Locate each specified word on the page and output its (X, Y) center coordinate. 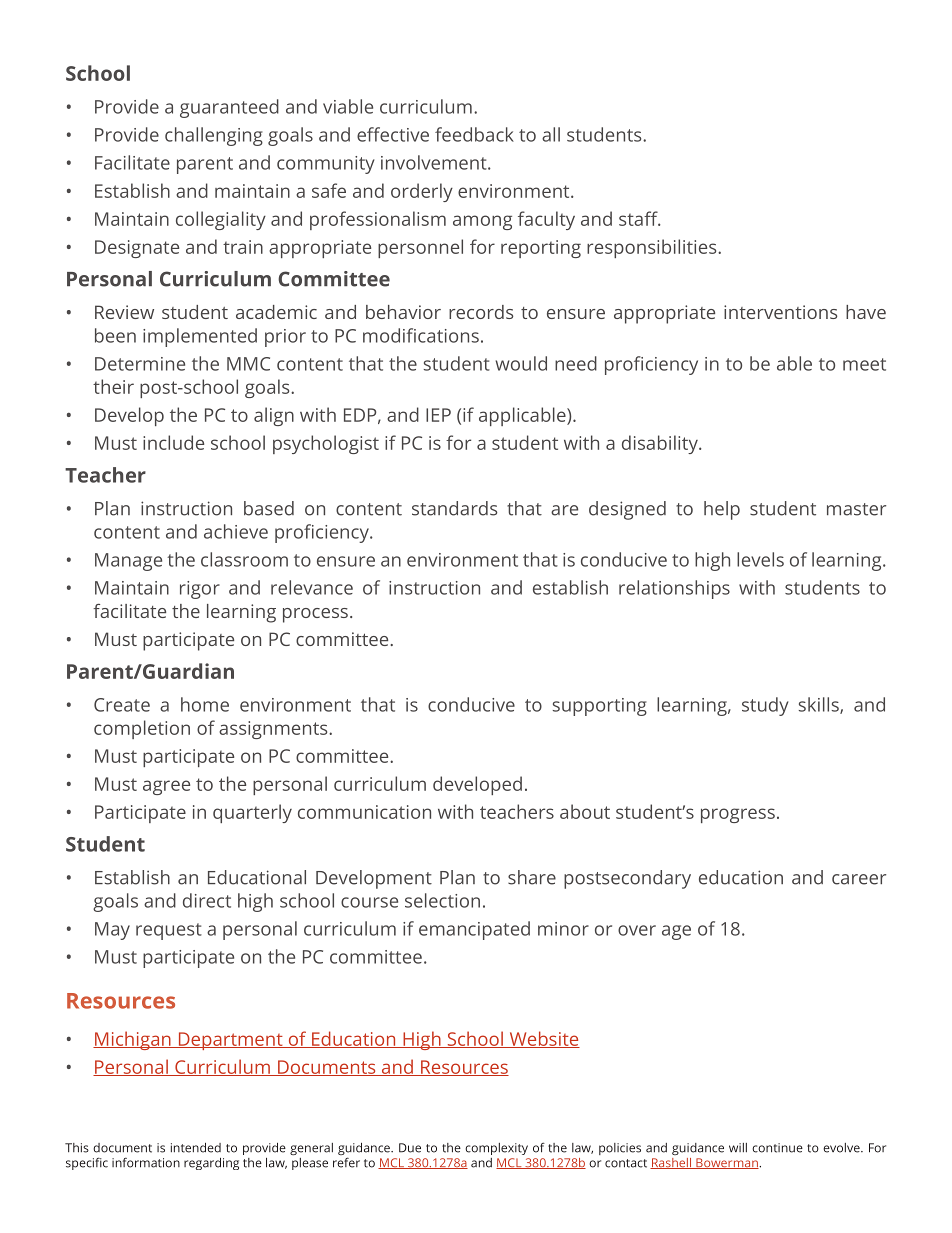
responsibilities (653, 248)
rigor (200, 590)
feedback (474, 134)
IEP (438, 415)
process (315, 615)
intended (196, 1148)
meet (864, 364)
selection (442, 900)
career (859, 879)
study (765, 706)
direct (207, 900)
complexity (496, 1149)
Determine (140, 364)
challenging (214, 136)
